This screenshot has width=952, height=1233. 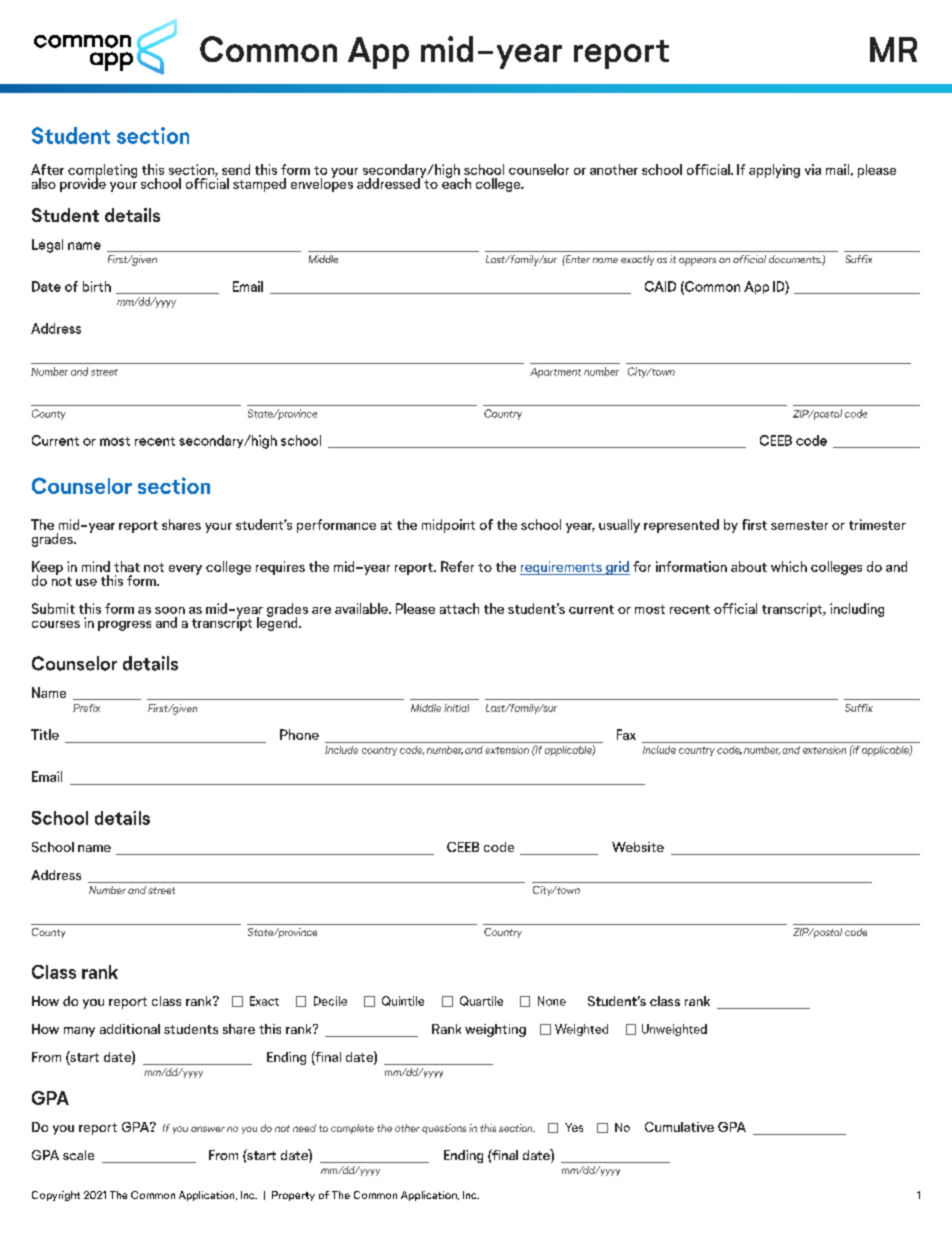 I want to click on each, so click(x=456, y=182).
